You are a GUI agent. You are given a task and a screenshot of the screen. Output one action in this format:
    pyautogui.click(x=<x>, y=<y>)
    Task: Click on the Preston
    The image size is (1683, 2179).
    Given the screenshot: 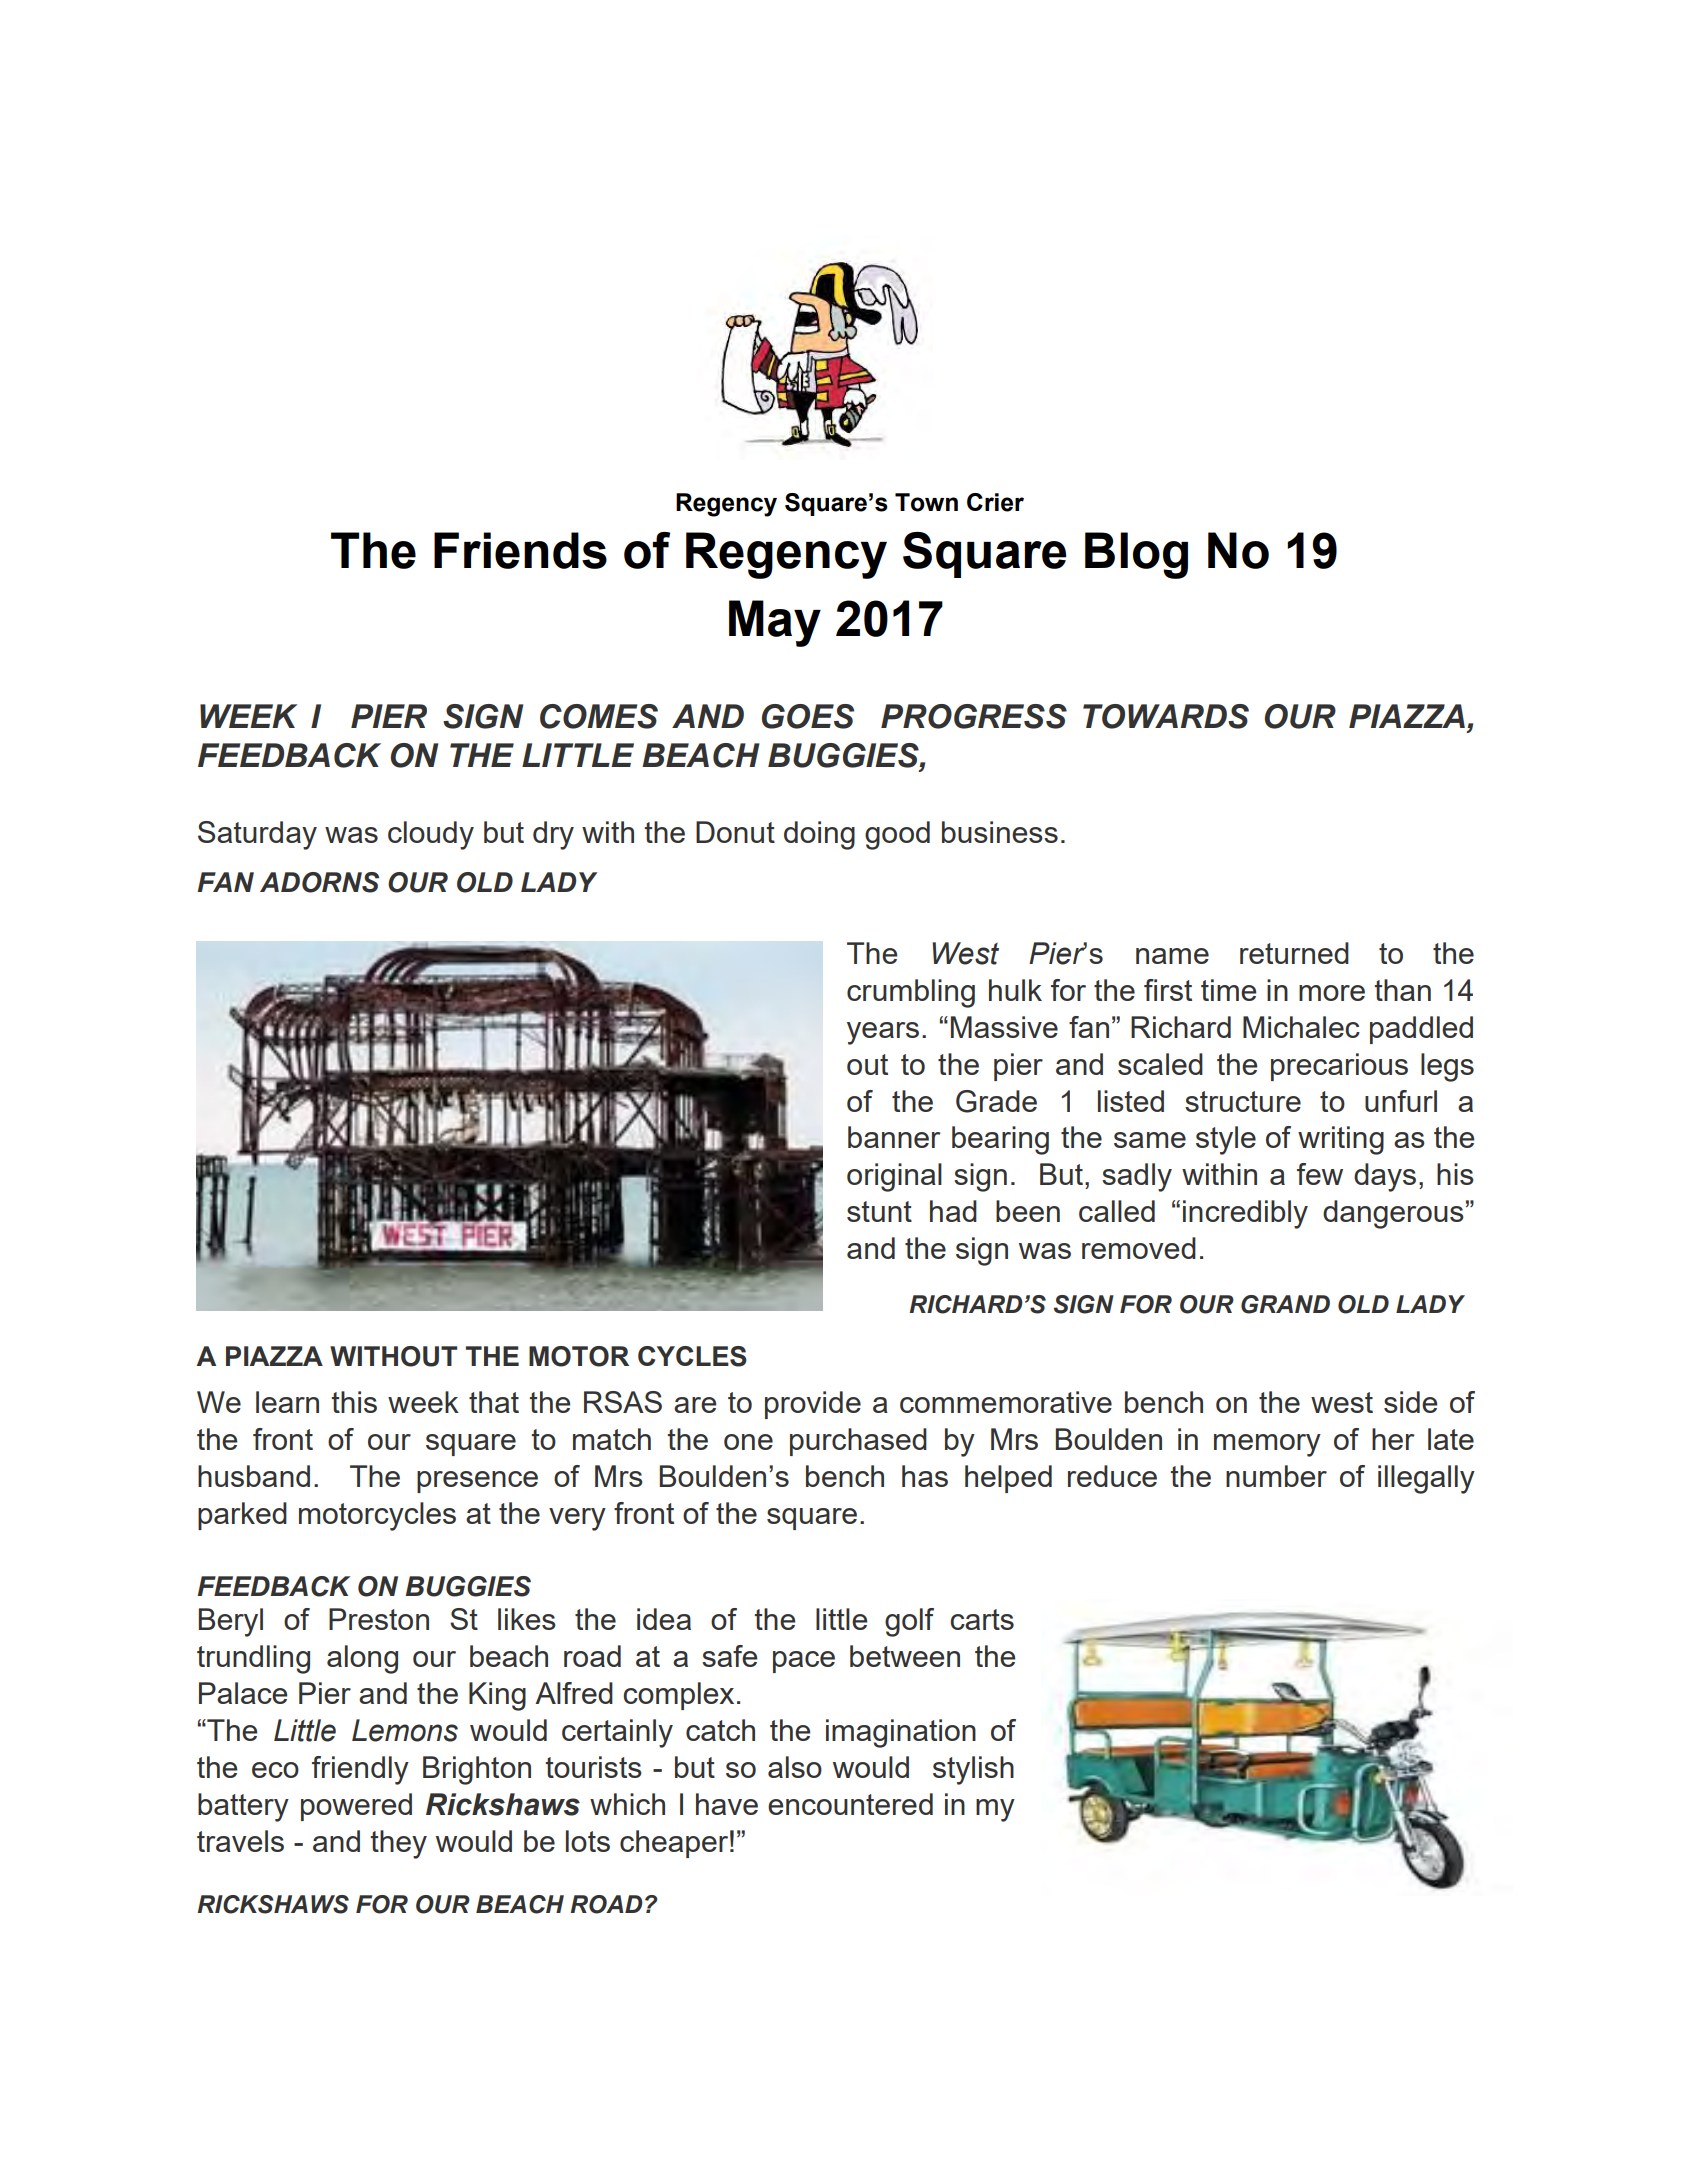 What is the action you would take?
    pyautogui.click(x=379, y=1619)
